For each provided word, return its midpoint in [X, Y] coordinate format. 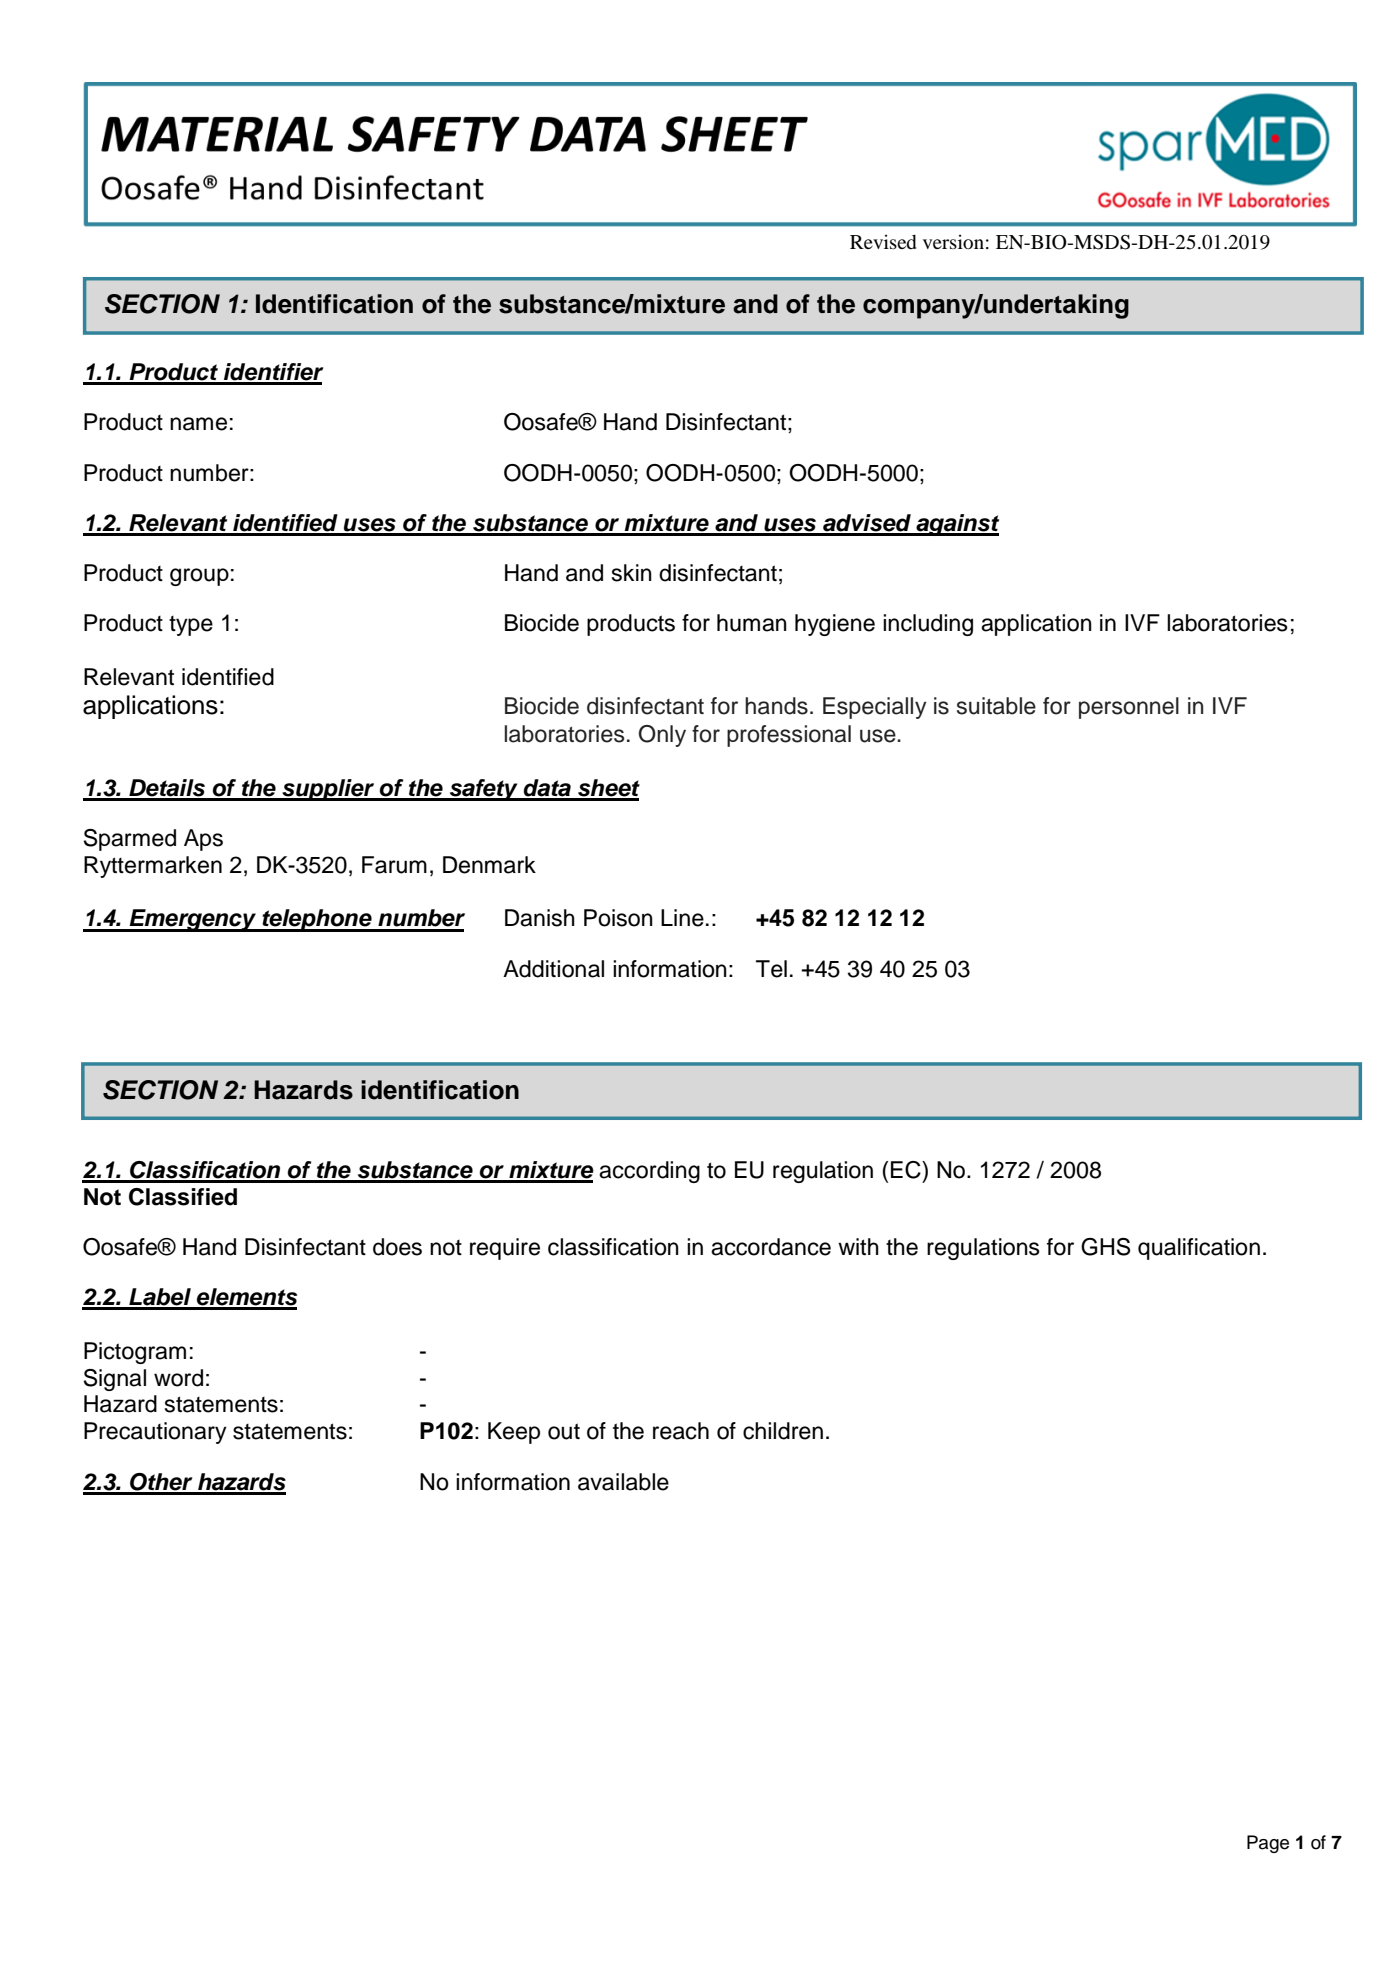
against [956, 525]
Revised [883, 241]
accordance [771, 1247]
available [623, 1482]
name [198, 424]
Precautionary [155, 1433]
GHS [1106, 1247]
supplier [328, 790]
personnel [1129, 708]
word [178, 1378]
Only [662, 736]
